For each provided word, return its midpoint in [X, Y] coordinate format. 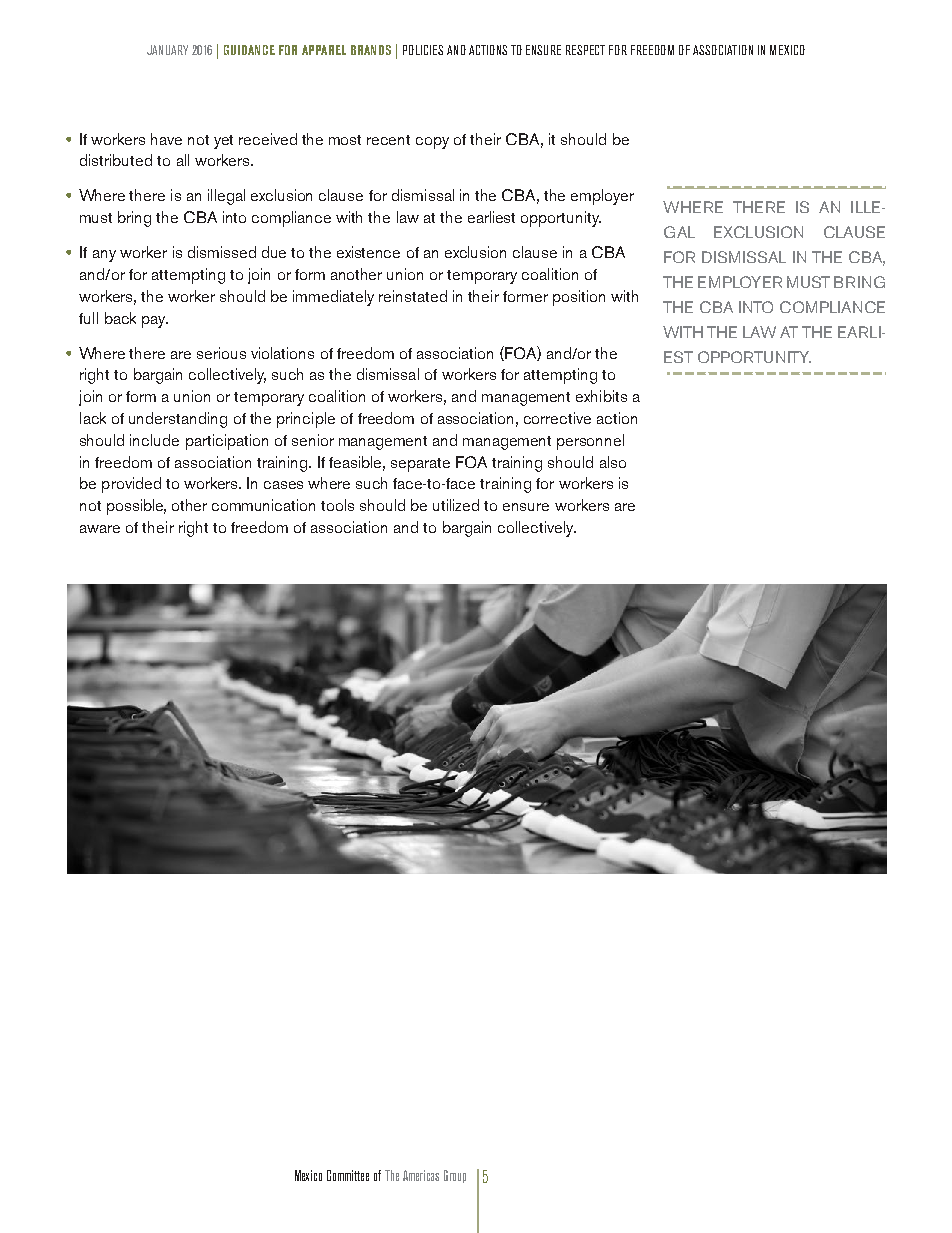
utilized [456, 505]
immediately [333, 298]
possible [136, 507]
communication [263, 505]
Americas [421, 1175]
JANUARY [167, 50]
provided [131, 485]
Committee [348, 1175]
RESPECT [585, 50]
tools [337, 505]
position [579, 298]
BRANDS [371, 50]
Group [455, 1176]
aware [100, 529]
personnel [590, 442]
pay [155, 322]
